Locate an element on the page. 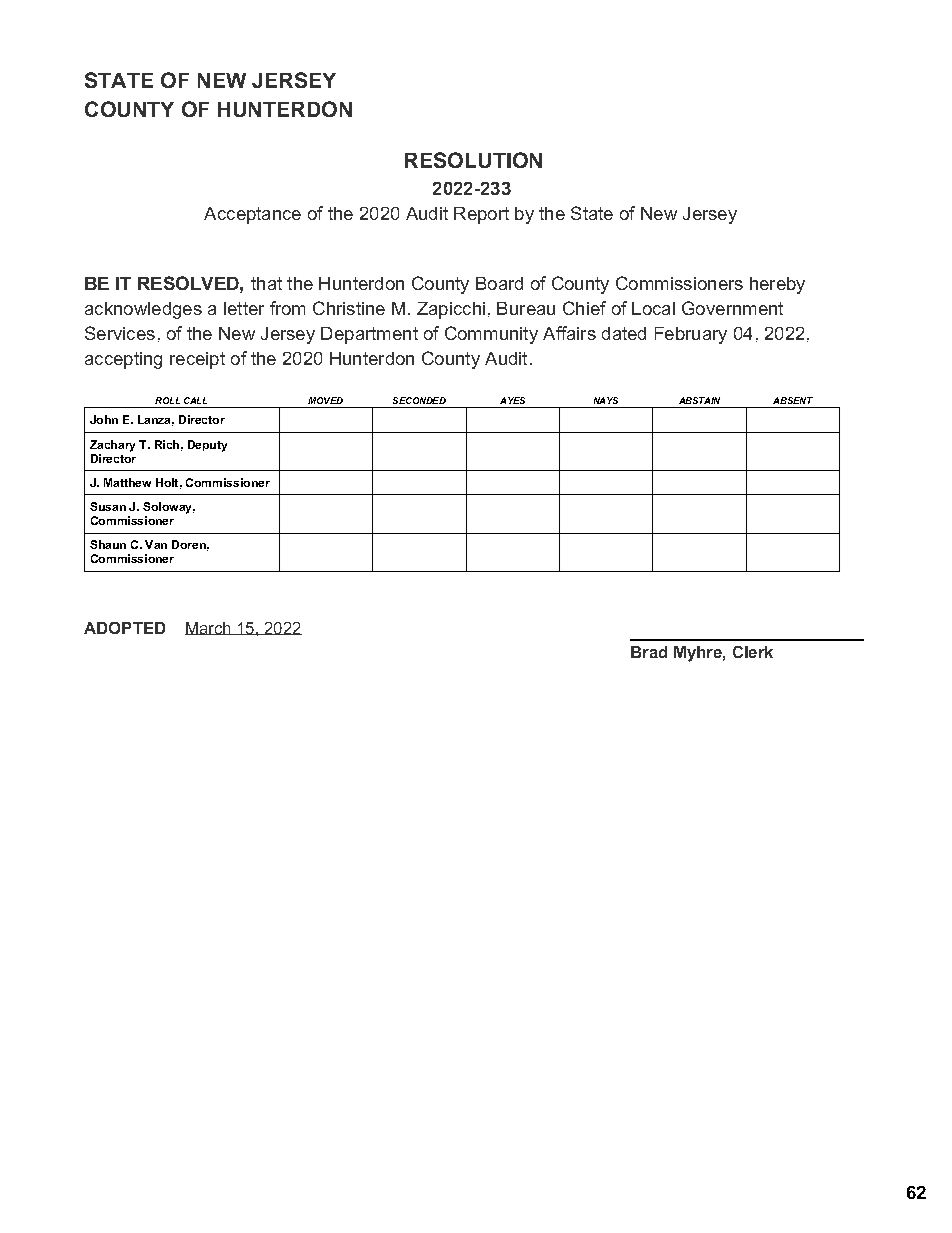 The image size is (952, 1233). Clerk is located at coordinates (753, 652).
